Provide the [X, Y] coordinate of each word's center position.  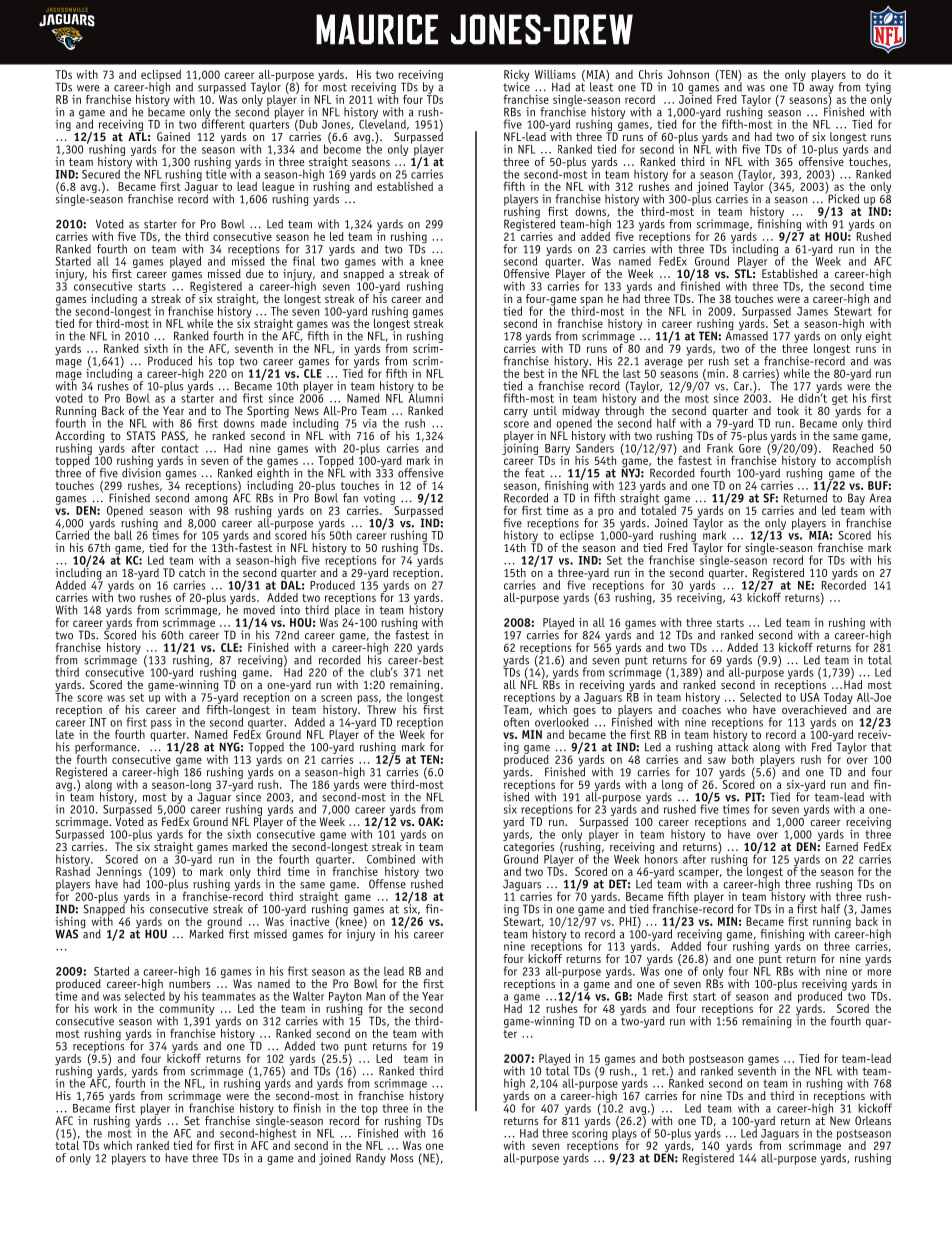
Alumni [425, 397]
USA [810, 697]
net [436, 672]
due [255, 273]
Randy [371, 1159]
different [223, 123]
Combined [391, 859]
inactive [308, 920]
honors [661, 858]
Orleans [873, 1120]
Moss [402, 1158]
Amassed [746, 335]
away [821, 90]
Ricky [517, 77]
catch [192, 572]
